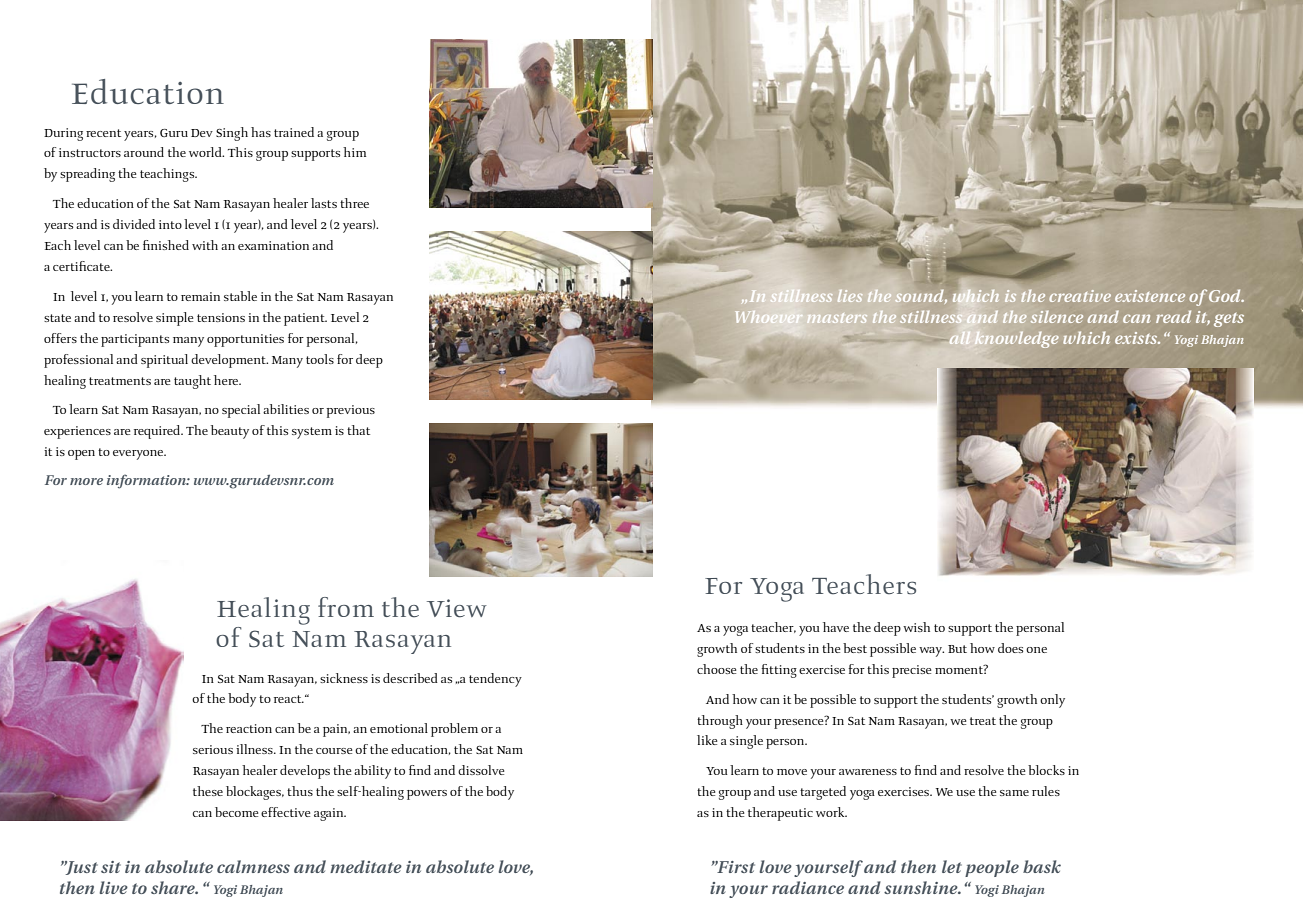 The width and height of the screenshot is (1303, 924). I want to click on taught, so click(192, 382).
